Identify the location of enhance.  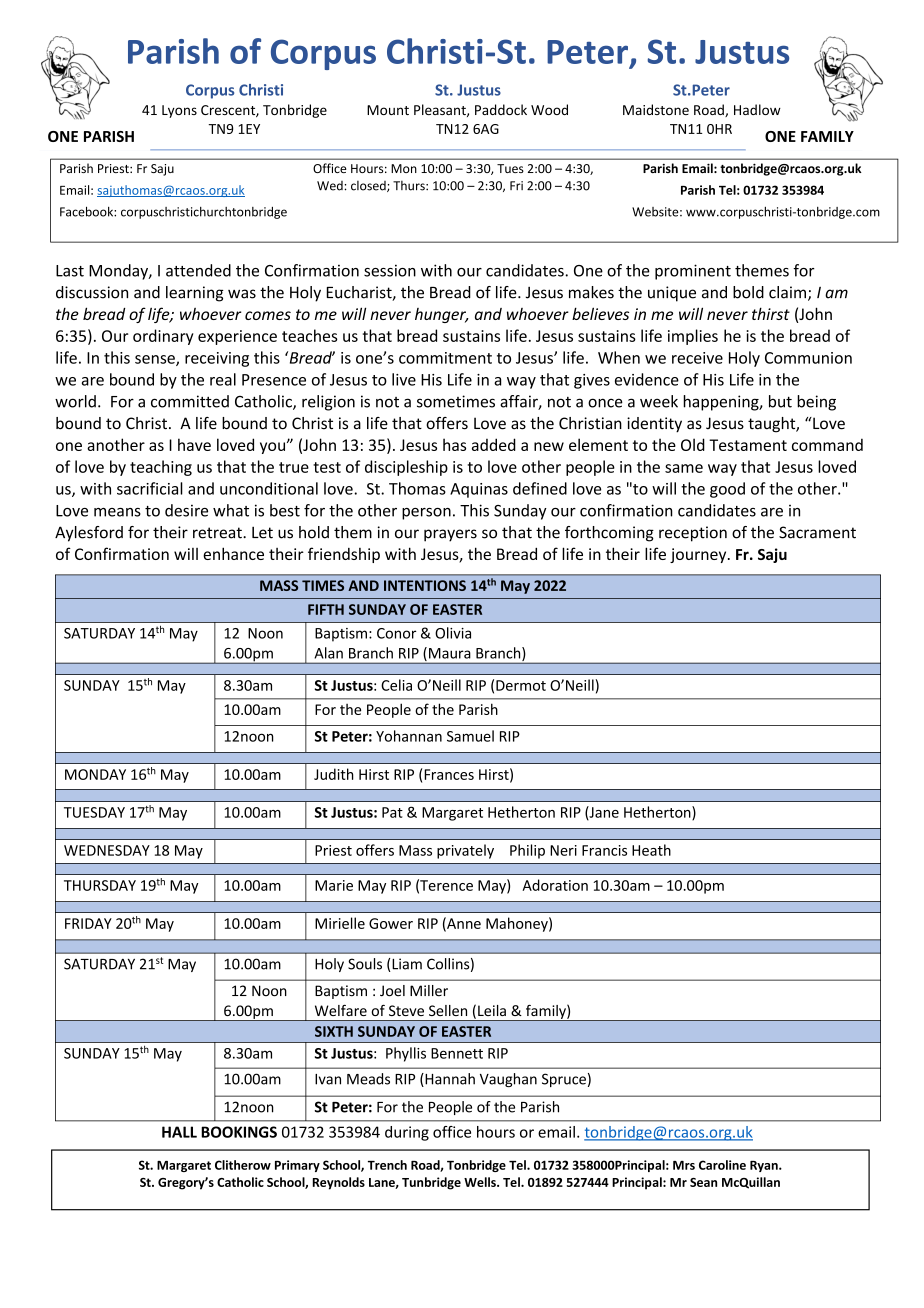
(233, 553).
